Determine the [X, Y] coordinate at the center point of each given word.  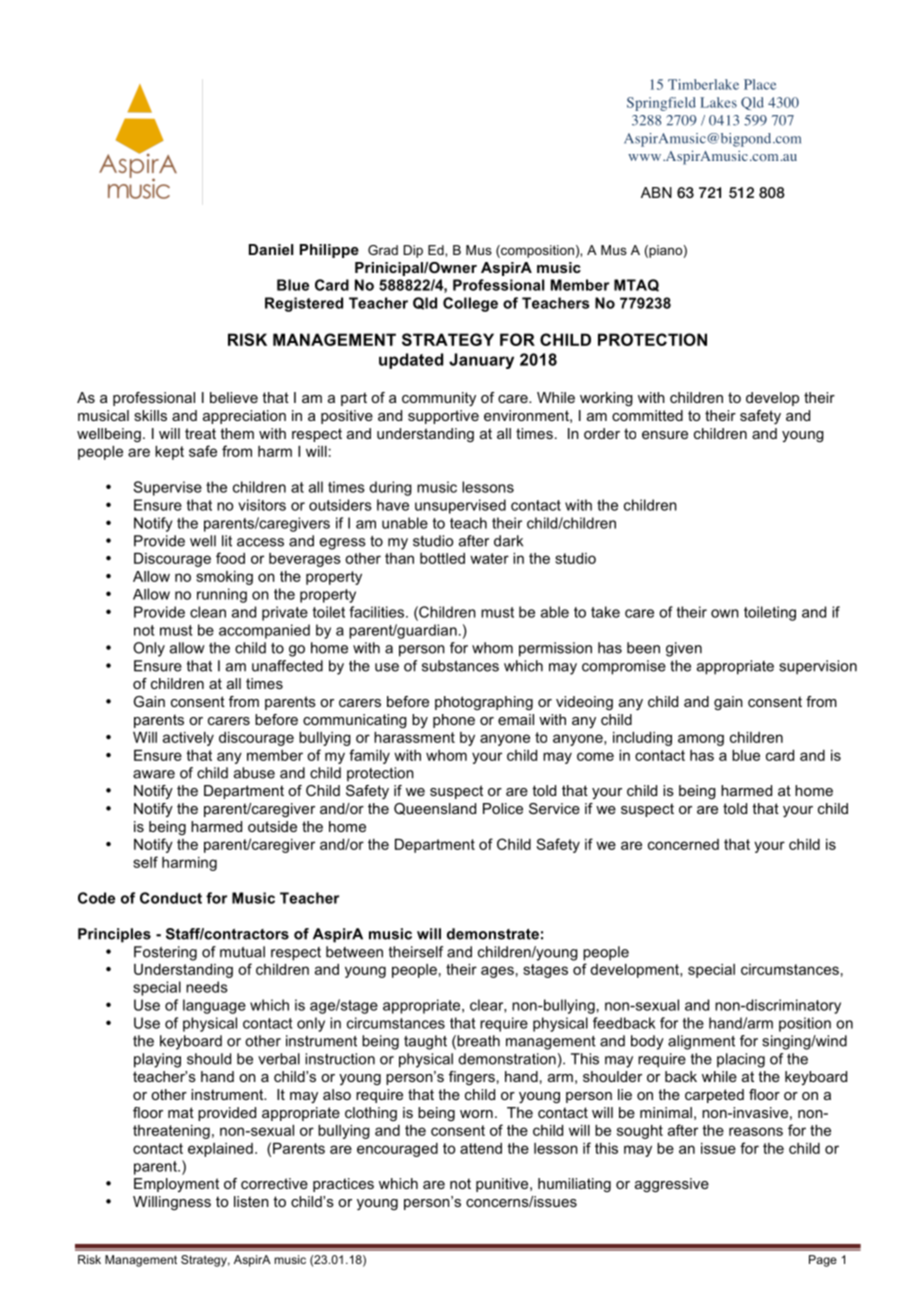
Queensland [435, 809]
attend [481, 1148]
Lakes [718, 102]
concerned [683, 844]
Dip [413, 251]
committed [647, 415]
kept [169, 453]
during [390, 488]
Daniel [271, 249]
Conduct [171, 898]
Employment [176, 1185]
